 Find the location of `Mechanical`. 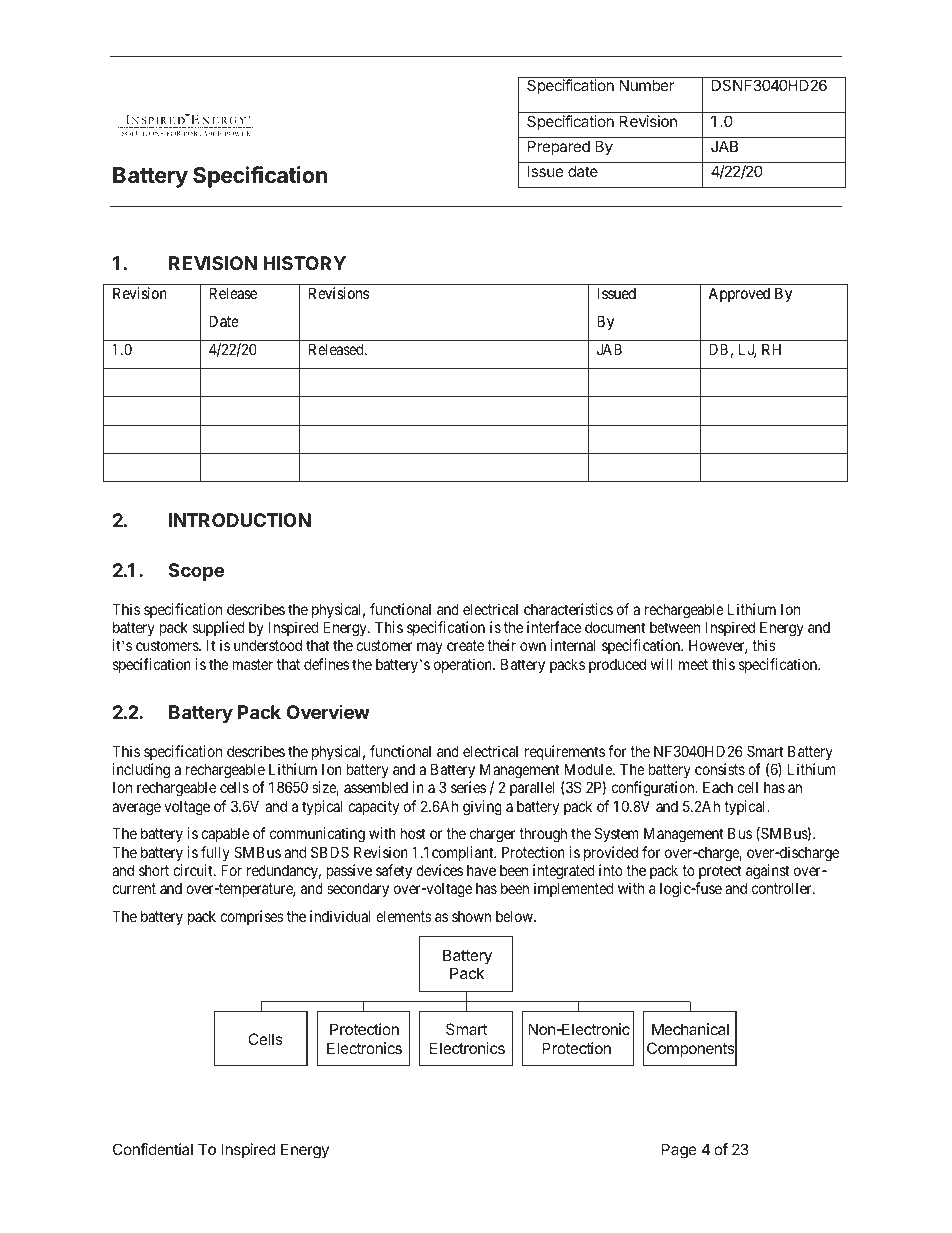

Mechanical is located at coordinates (690, 1029).
